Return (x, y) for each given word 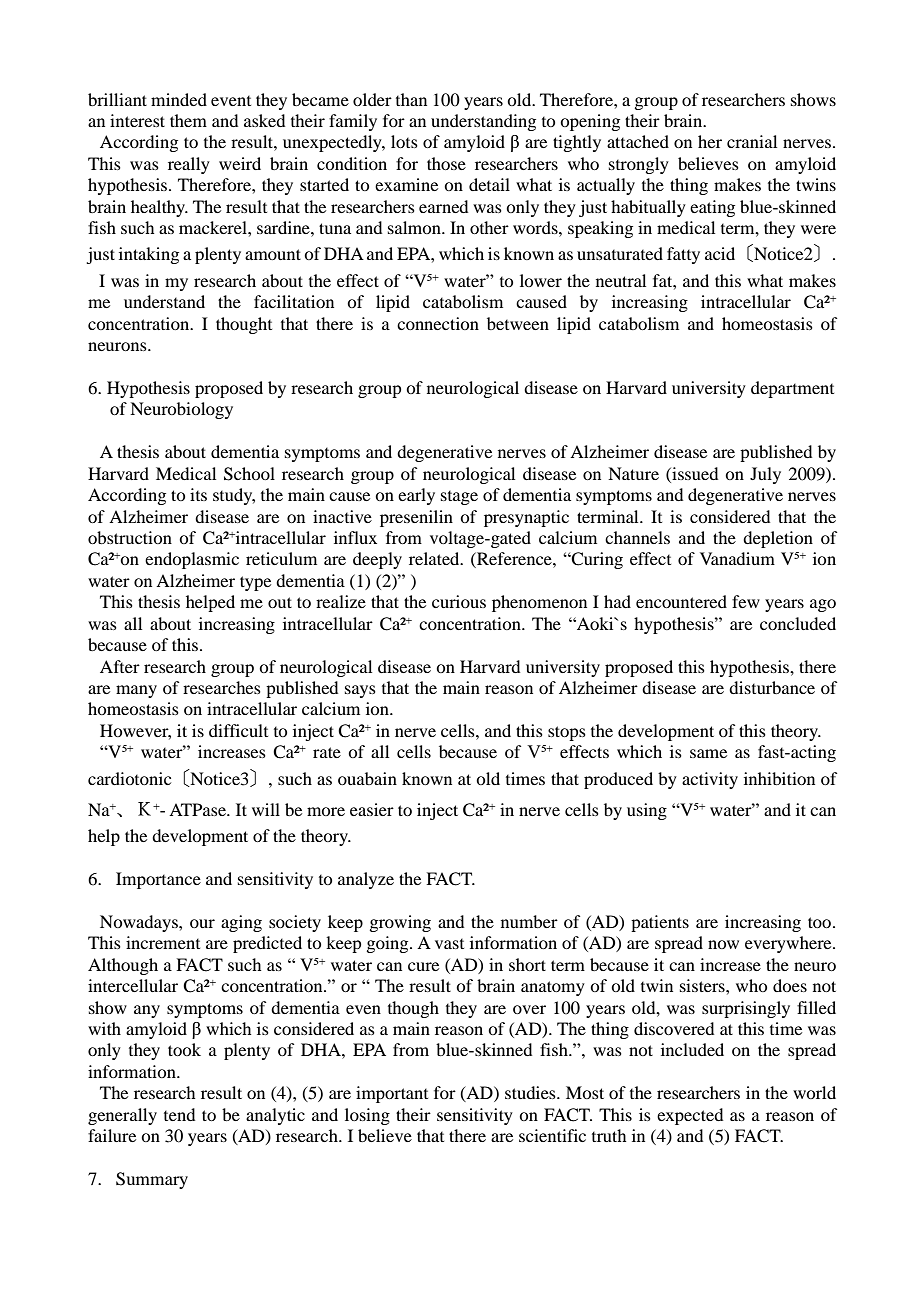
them (188, 120)
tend (179, 1114)
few (746, 601)
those (446, 163)
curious (459, 601)
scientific (552, 1135)
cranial (752, 141)
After (120, 666)
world (814, 1092)
